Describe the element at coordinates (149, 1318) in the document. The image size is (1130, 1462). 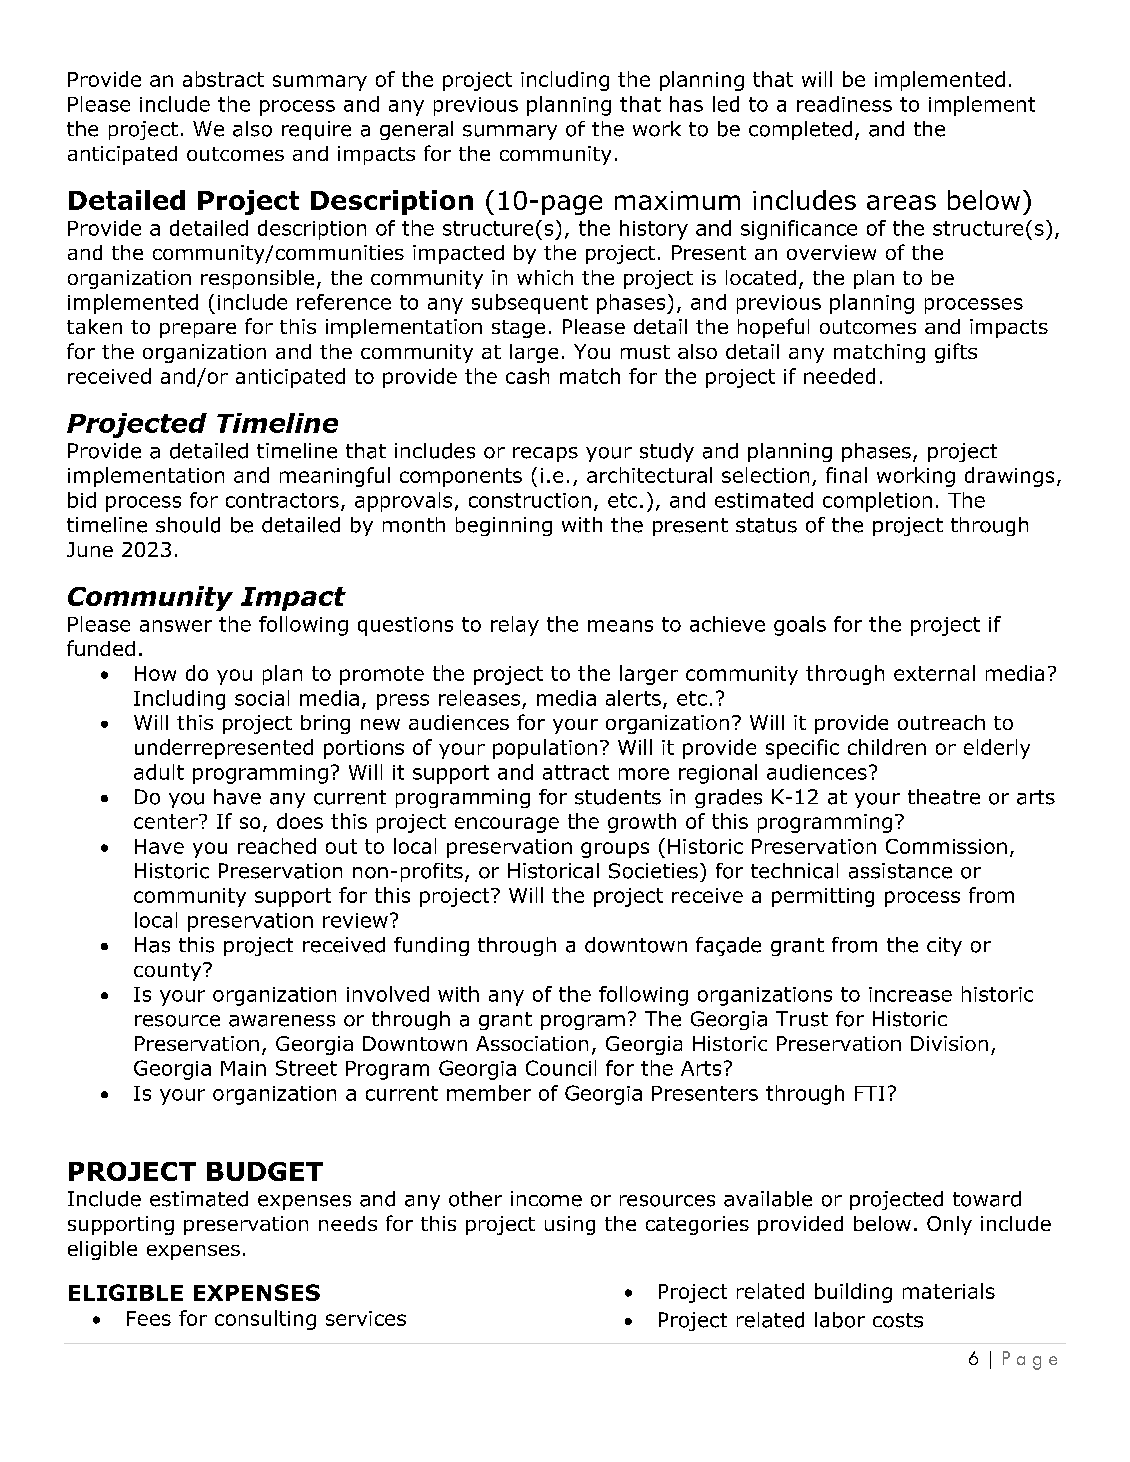
I see `Fees` at that location.
